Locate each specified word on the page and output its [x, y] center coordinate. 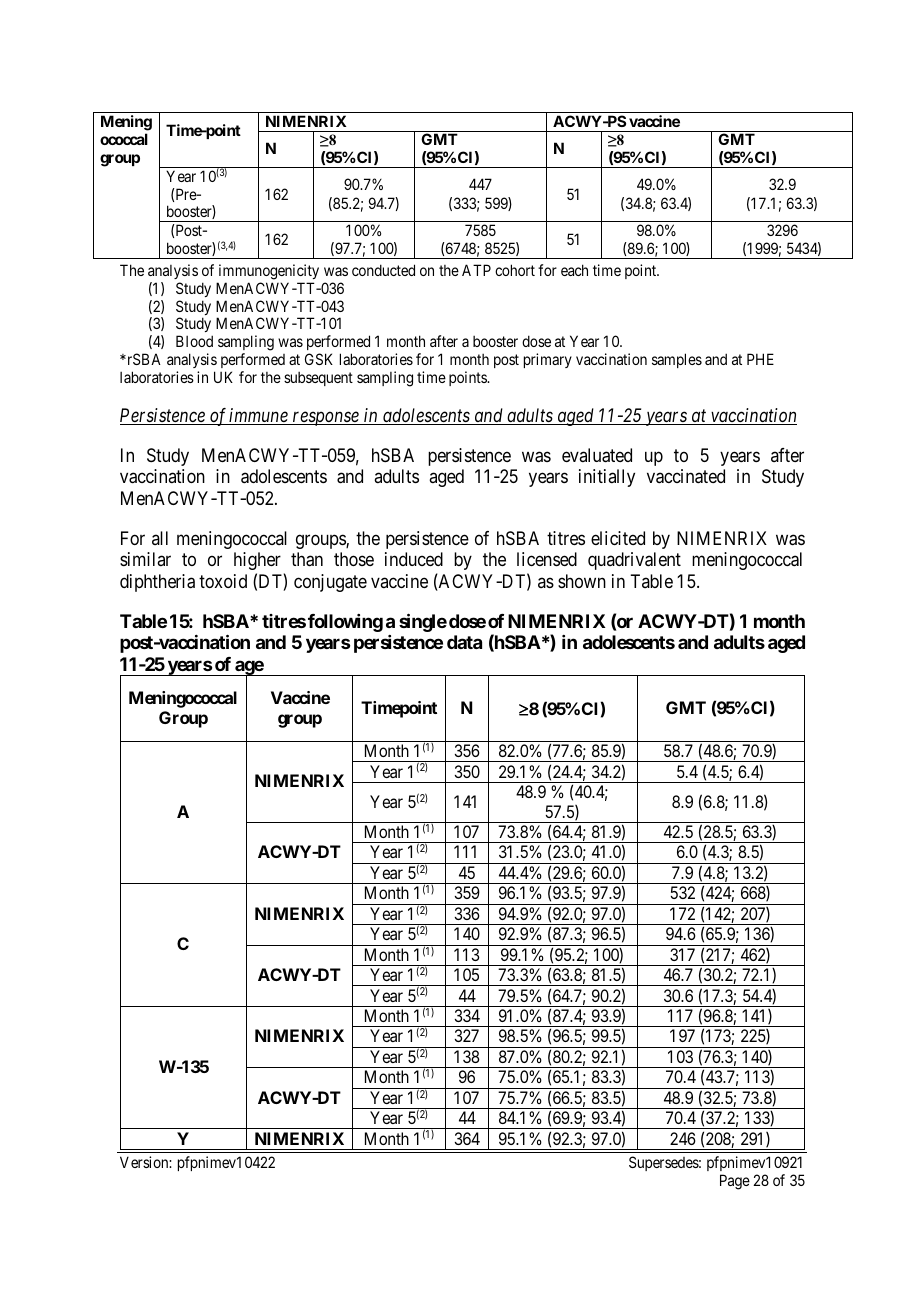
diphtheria [157, 583]
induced [414, 559]
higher [257, 561]
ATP [476, 270]
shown [582, 581]
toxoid [223, 581]
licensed [547, 559]
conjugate [330, 583]
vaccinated [686, 476]
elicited [618, 538]
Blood [194, 341]
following [345, 623]
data [464, 642]
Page [735, 1182]
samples [677, 360]
